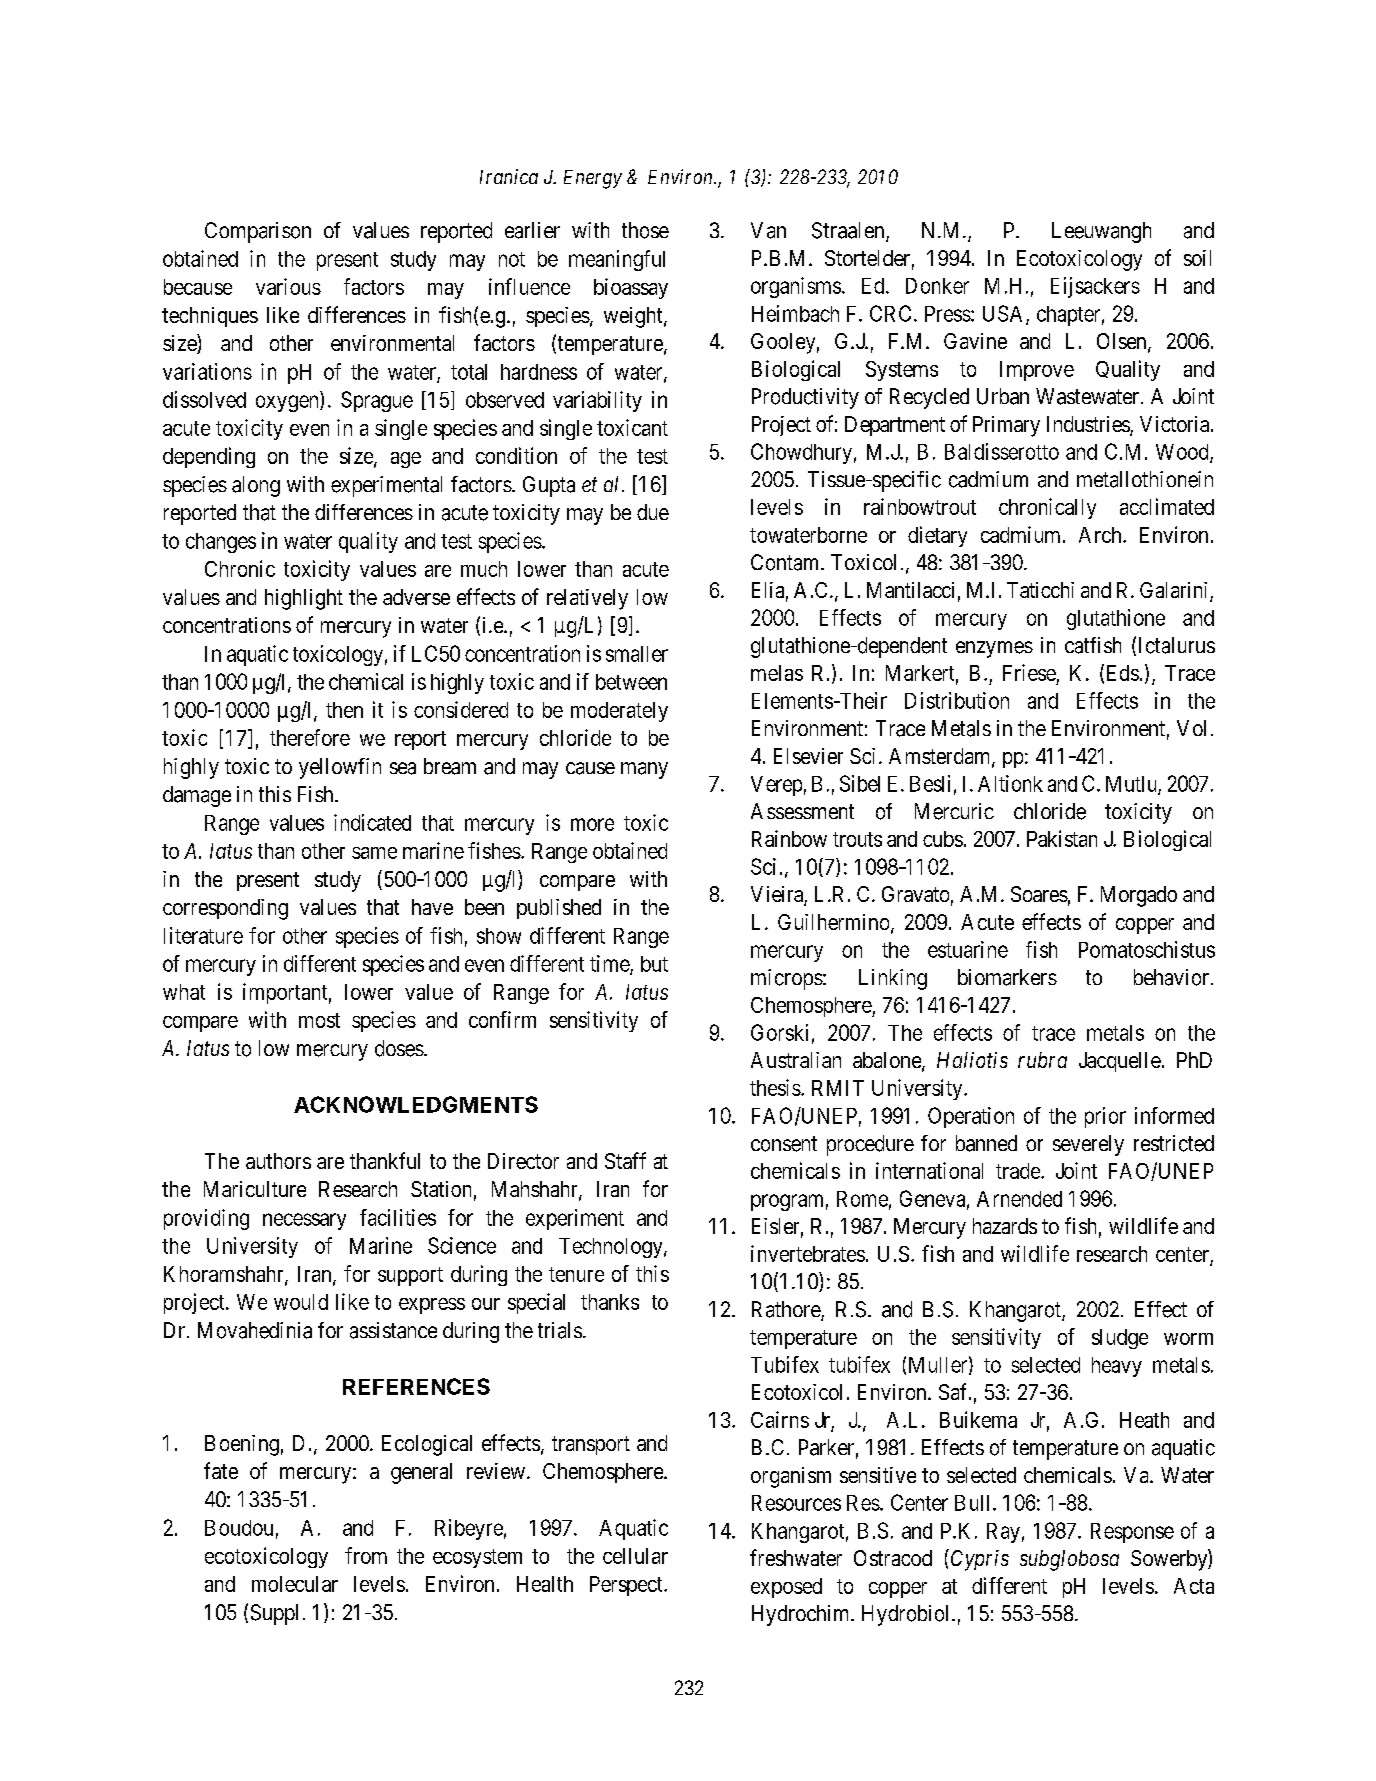  What do you see at coordinates (225, 909) in the screenshot?
I see `corresponding` at bounding box center [225, 909].
